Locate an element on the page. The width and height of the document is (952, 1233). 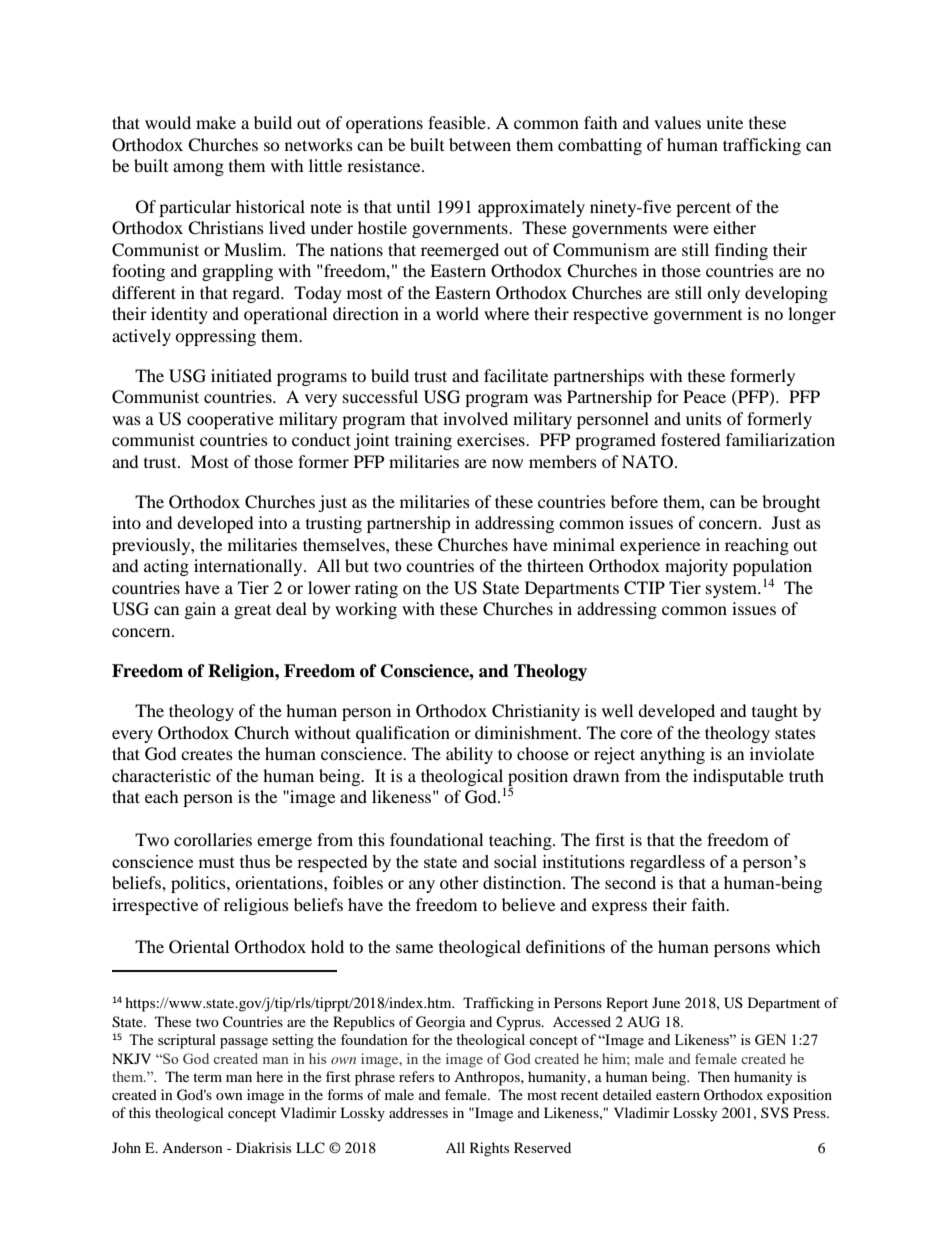
involved is located at coordinates (475, 418).
